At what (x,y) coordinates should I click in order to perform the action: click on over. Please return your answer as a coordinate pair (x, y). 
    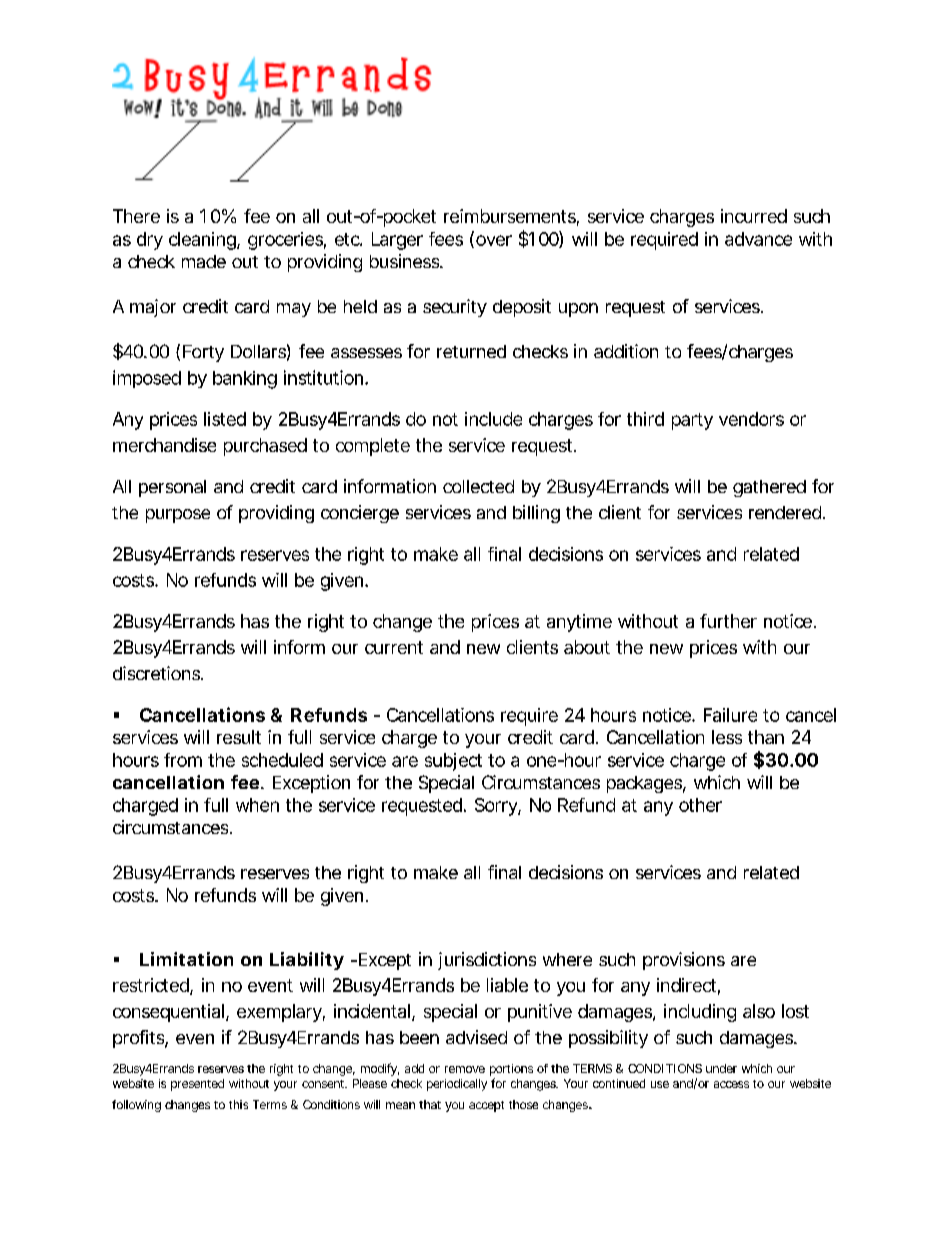
    Looking at the image, I should click on (494, 240).
